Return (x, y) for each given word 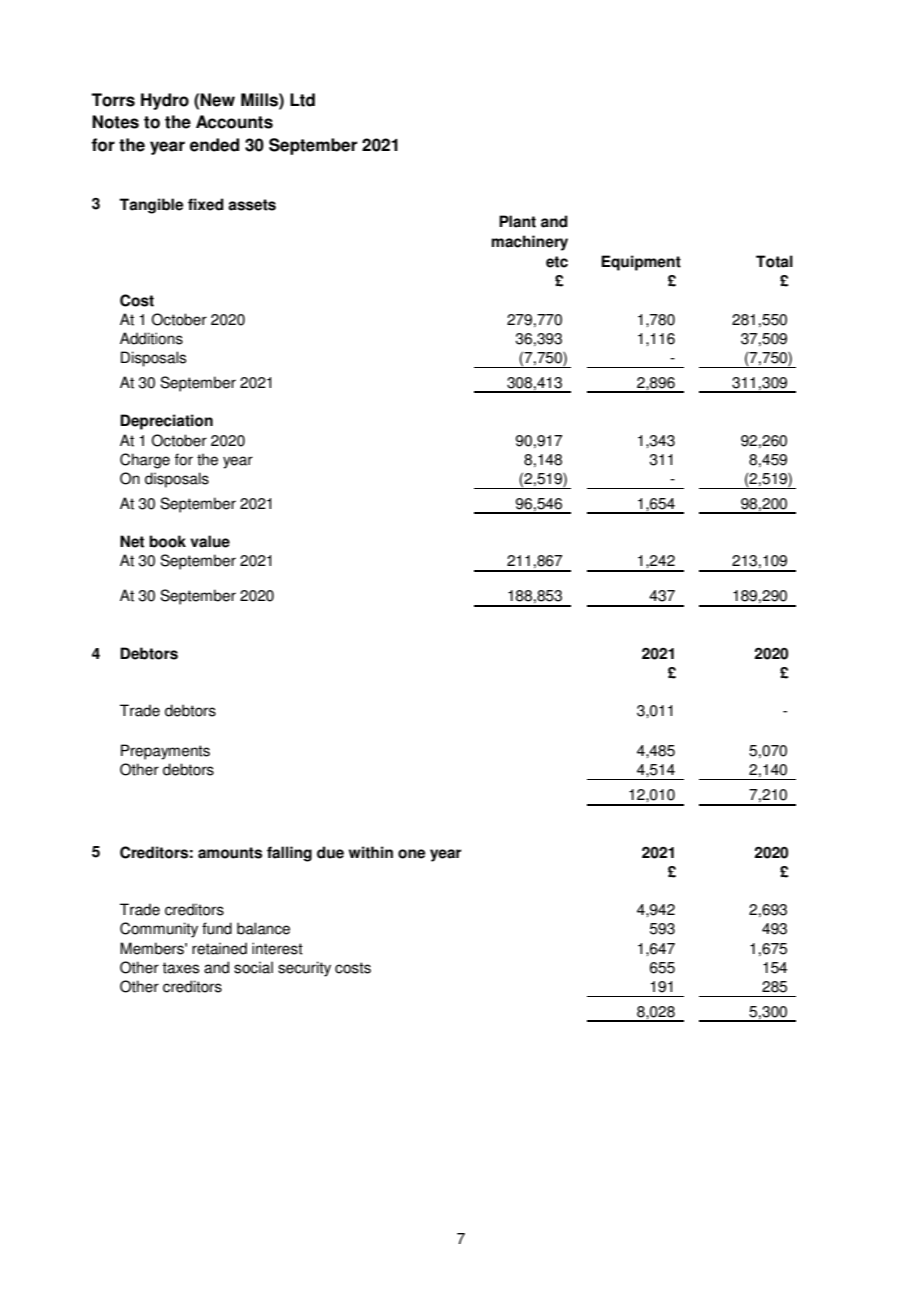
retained (219, 948)
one (411, 854)
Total (774, 261)
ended (214, 145)
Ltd (302, 100)
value (210, 541)
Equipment (641, 263)
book (167, 541)
